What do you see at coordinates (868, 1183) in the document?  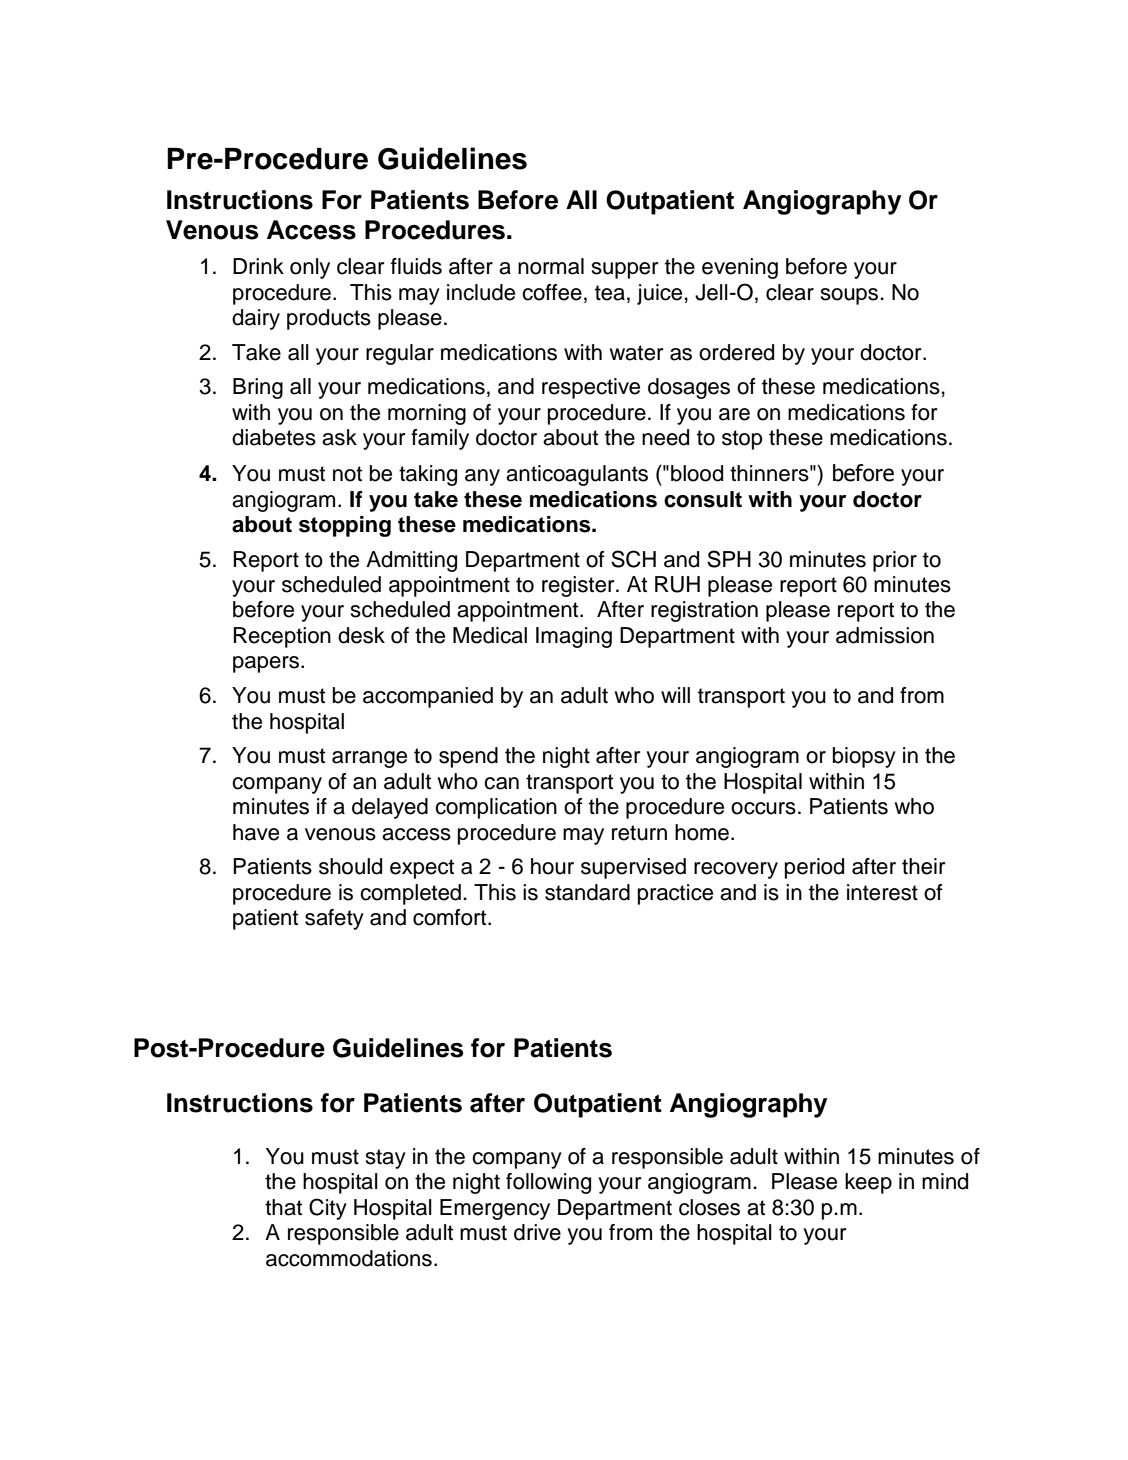 I see `keep` at bounding box center [868, 1183].
